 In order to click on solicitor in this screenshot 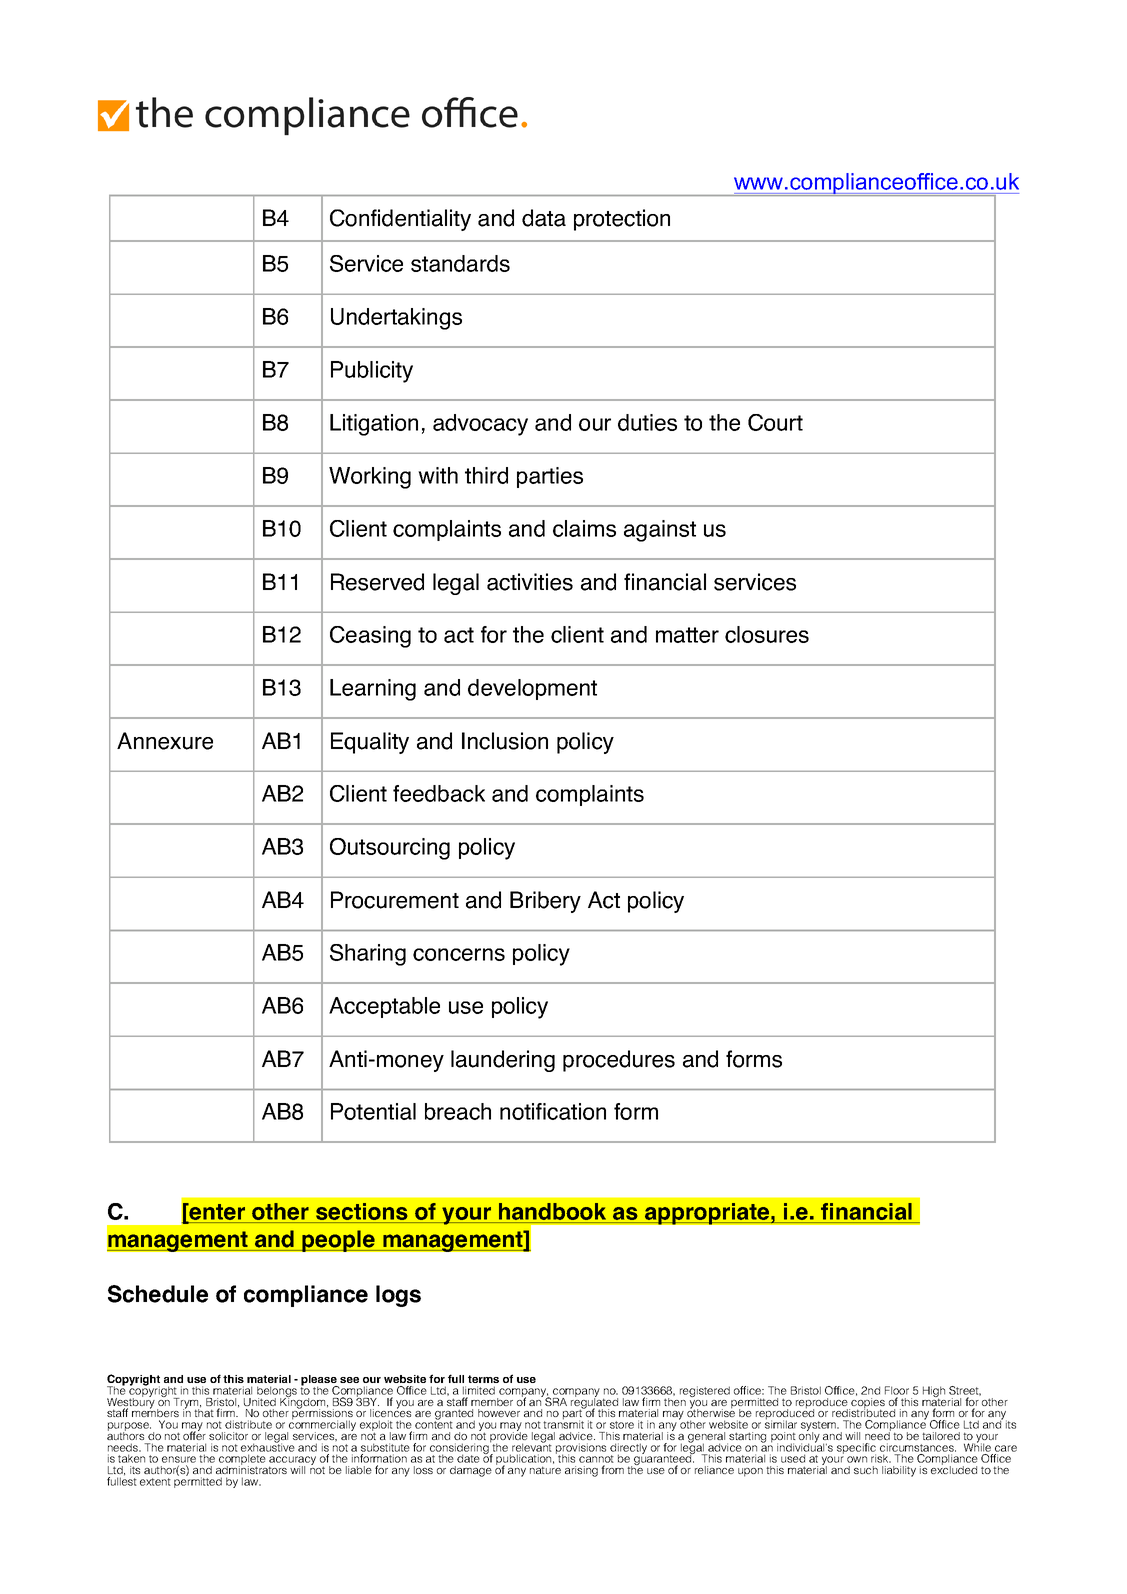, I will do `click(228, 1436)`.
